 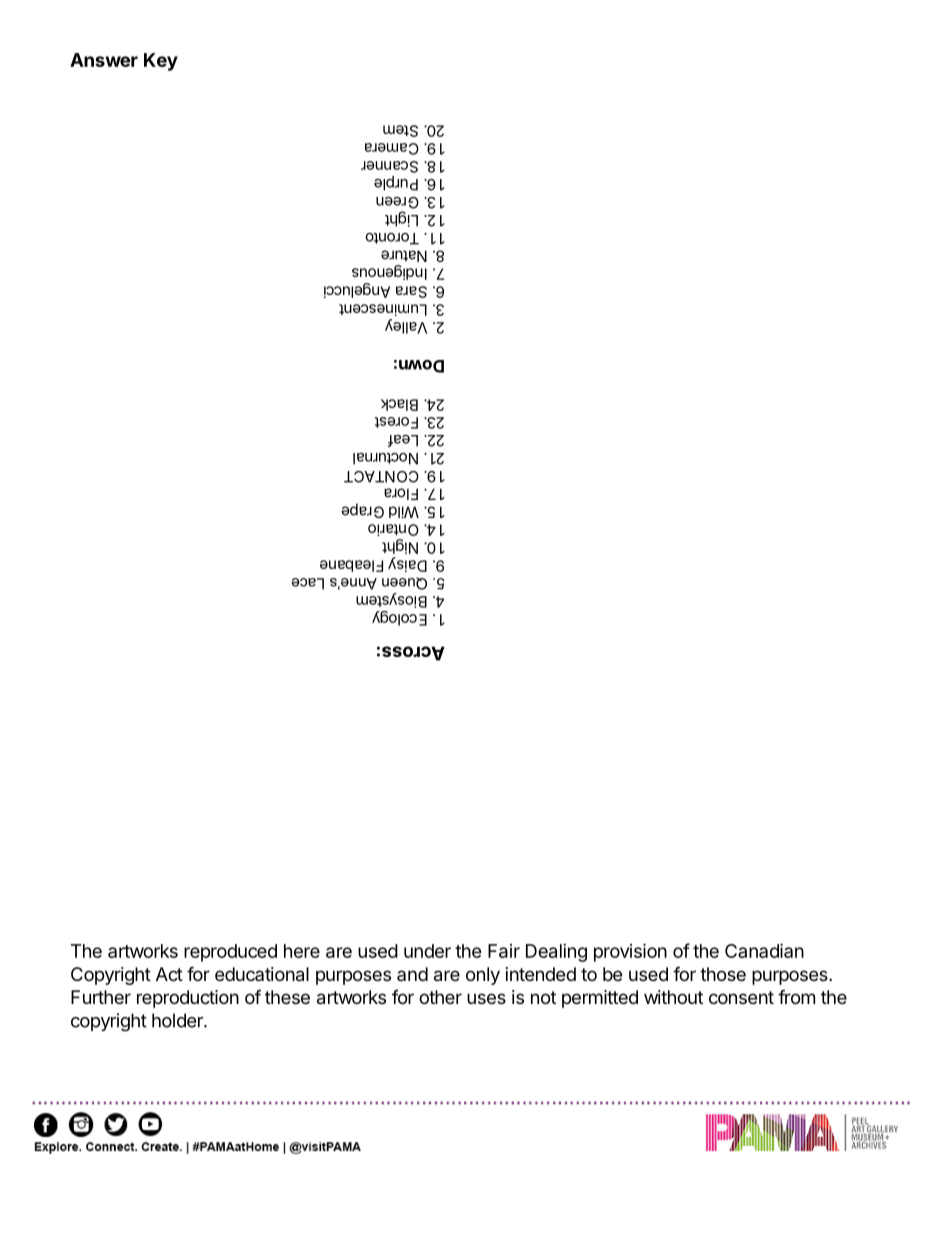 I want to click on educational, so click(x=262, y=974).
